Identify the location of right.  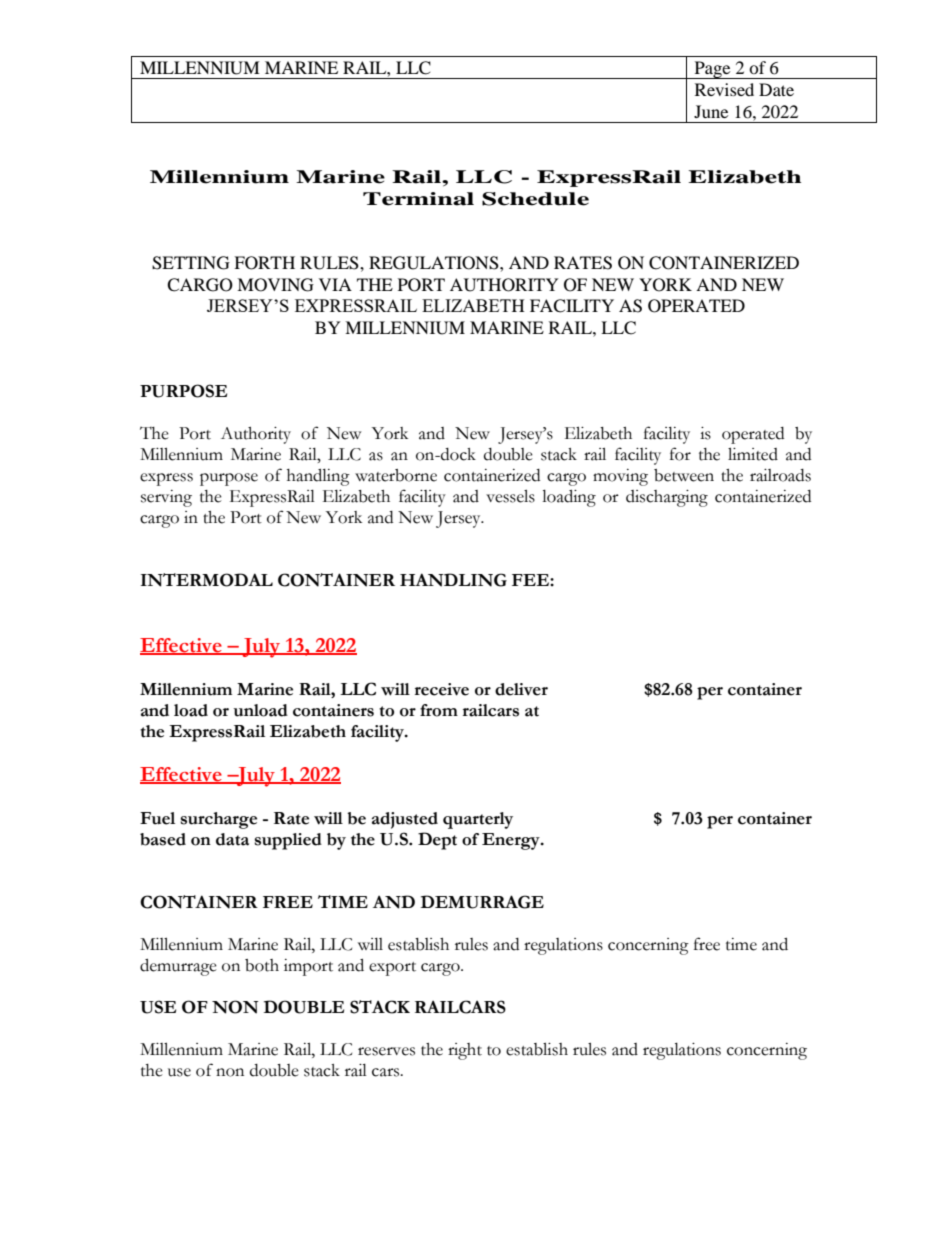
(465, 1051).
